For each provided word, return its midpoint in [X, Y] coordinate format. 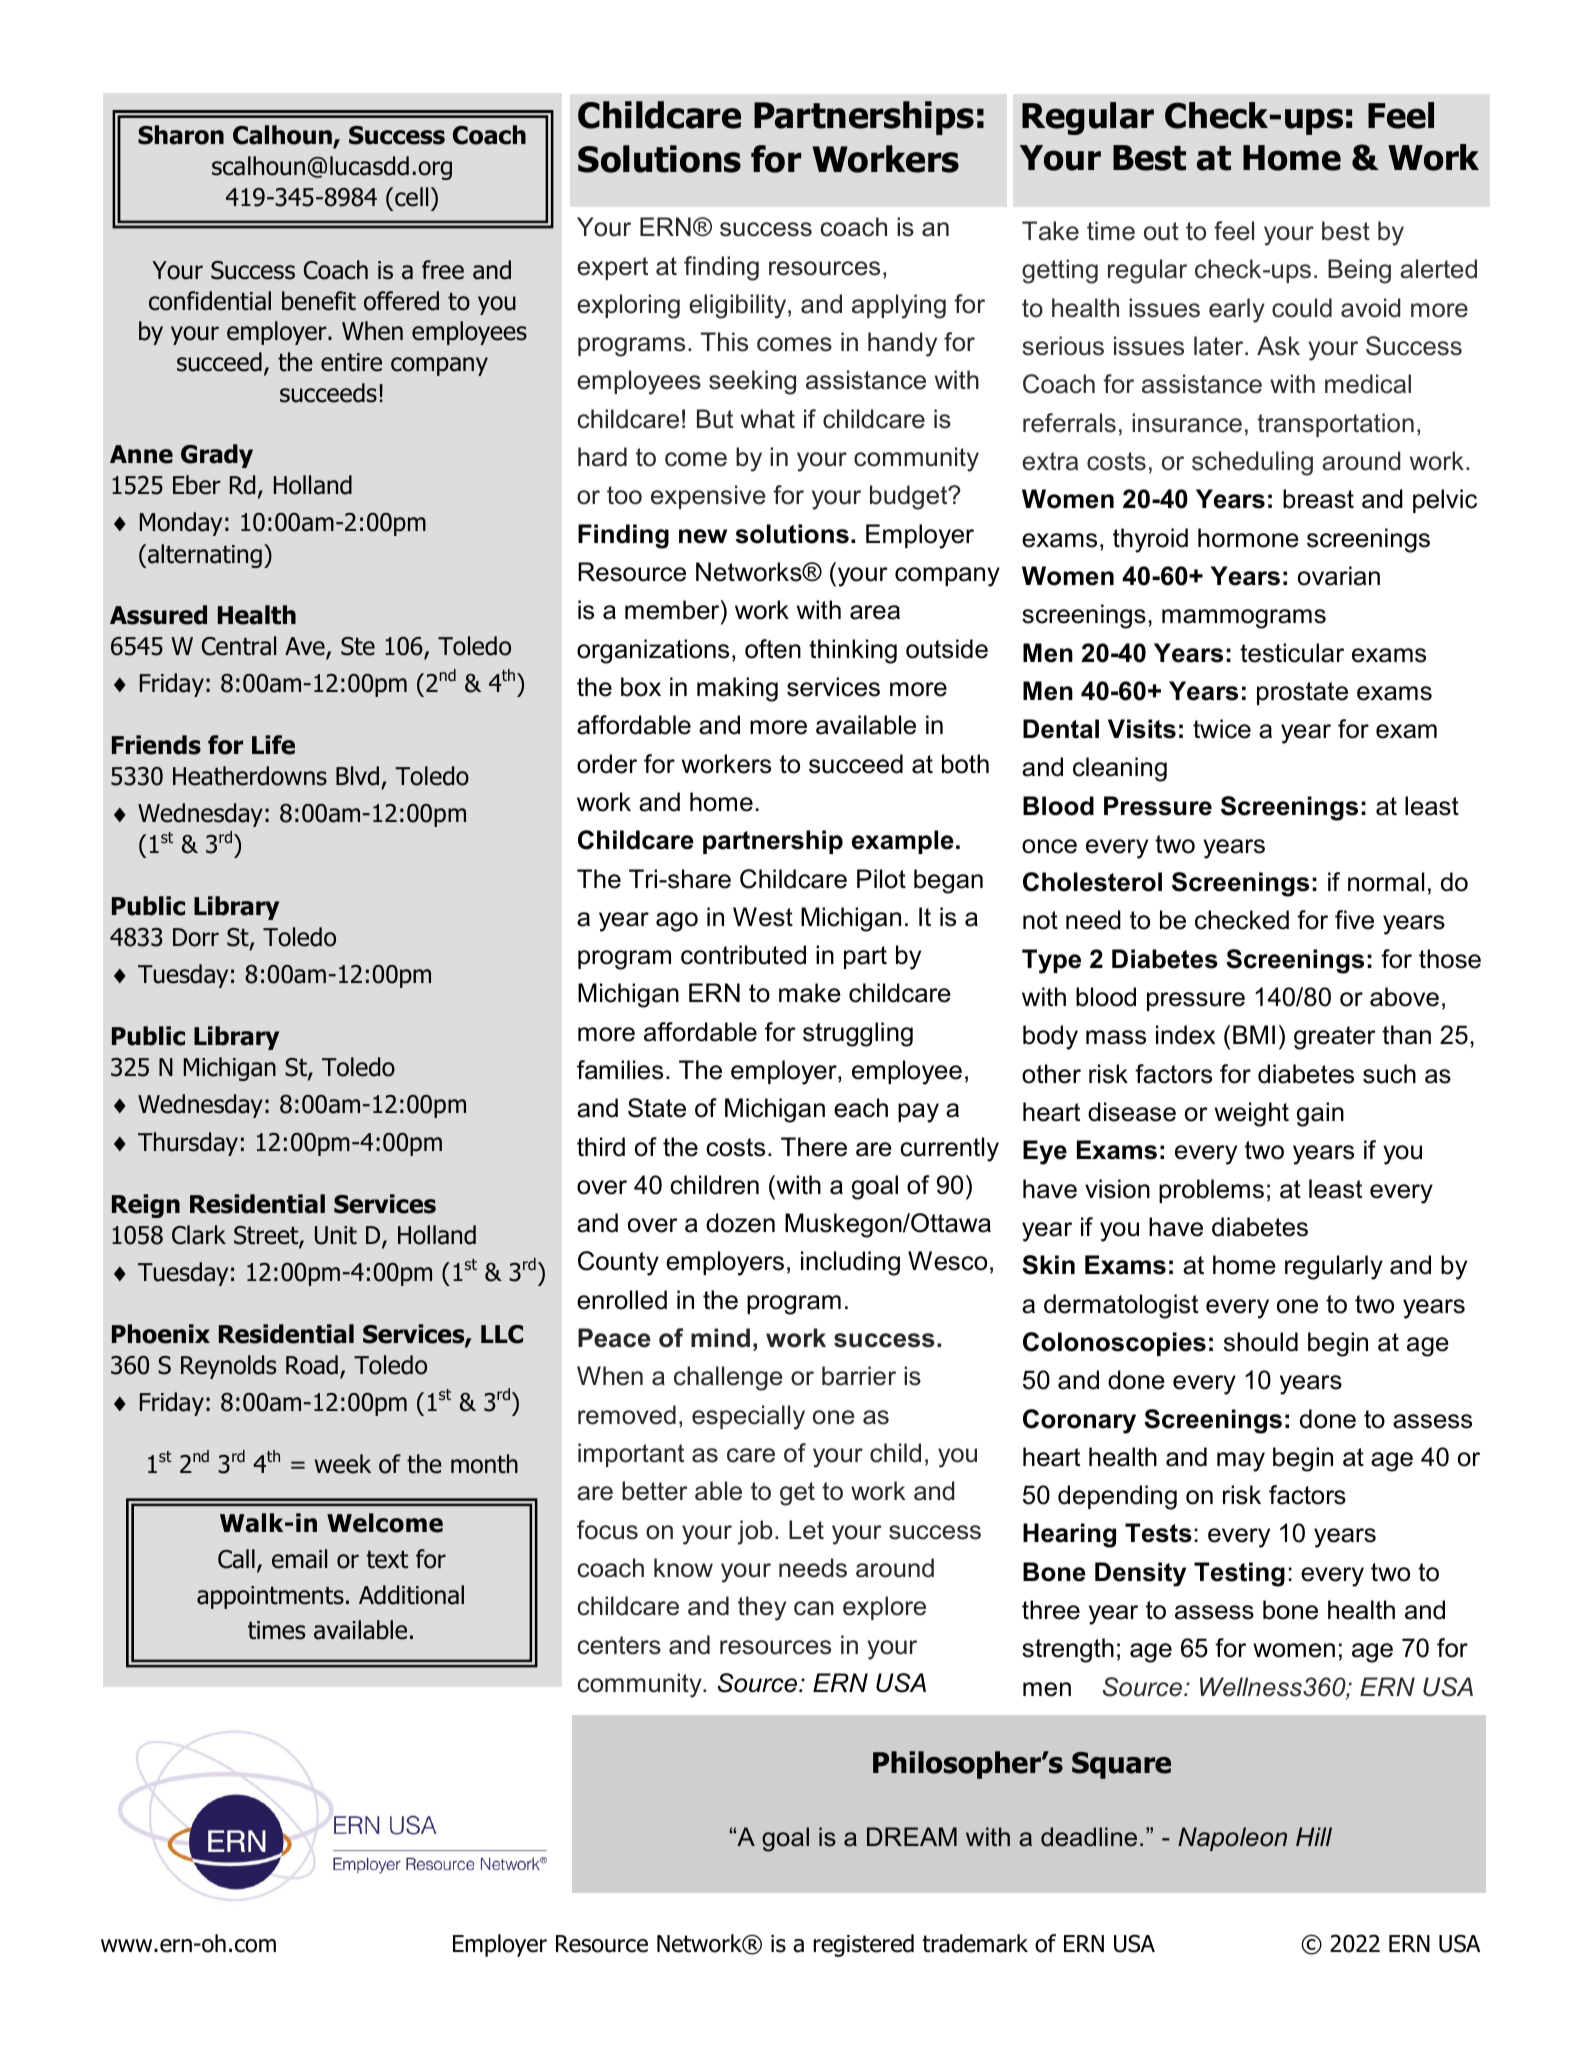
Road [312, 1365]
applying [899, 306]
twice [1222, 729]
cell [411, 197]
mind [720, 1338]
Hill [1314, 1836]
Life [273, 745]
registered [863, 1945]
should [1261, 1342]
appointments [270, 1597]
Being [1359, 271]
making [737, 689]
